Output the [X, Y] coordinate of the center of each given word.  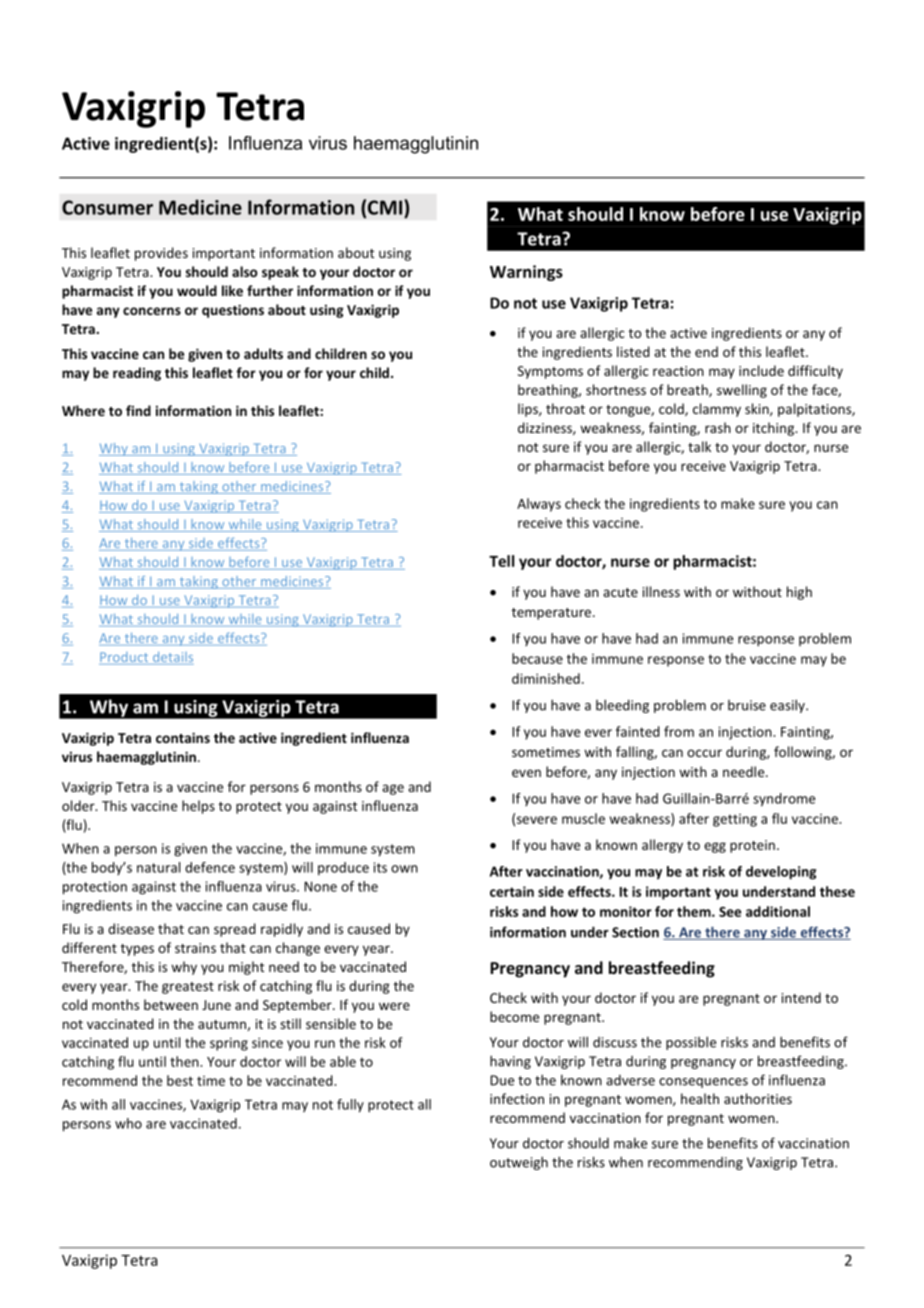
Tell [501, 561]
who [128, 1123]
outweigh [519, 1163]
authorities [758, 1098]
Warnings [526, 273]
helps [198, 807]
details [172, 658]
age [393, 789]
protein [752, 846]
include [761, 370]
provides [161, 254]
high [799, 593]
